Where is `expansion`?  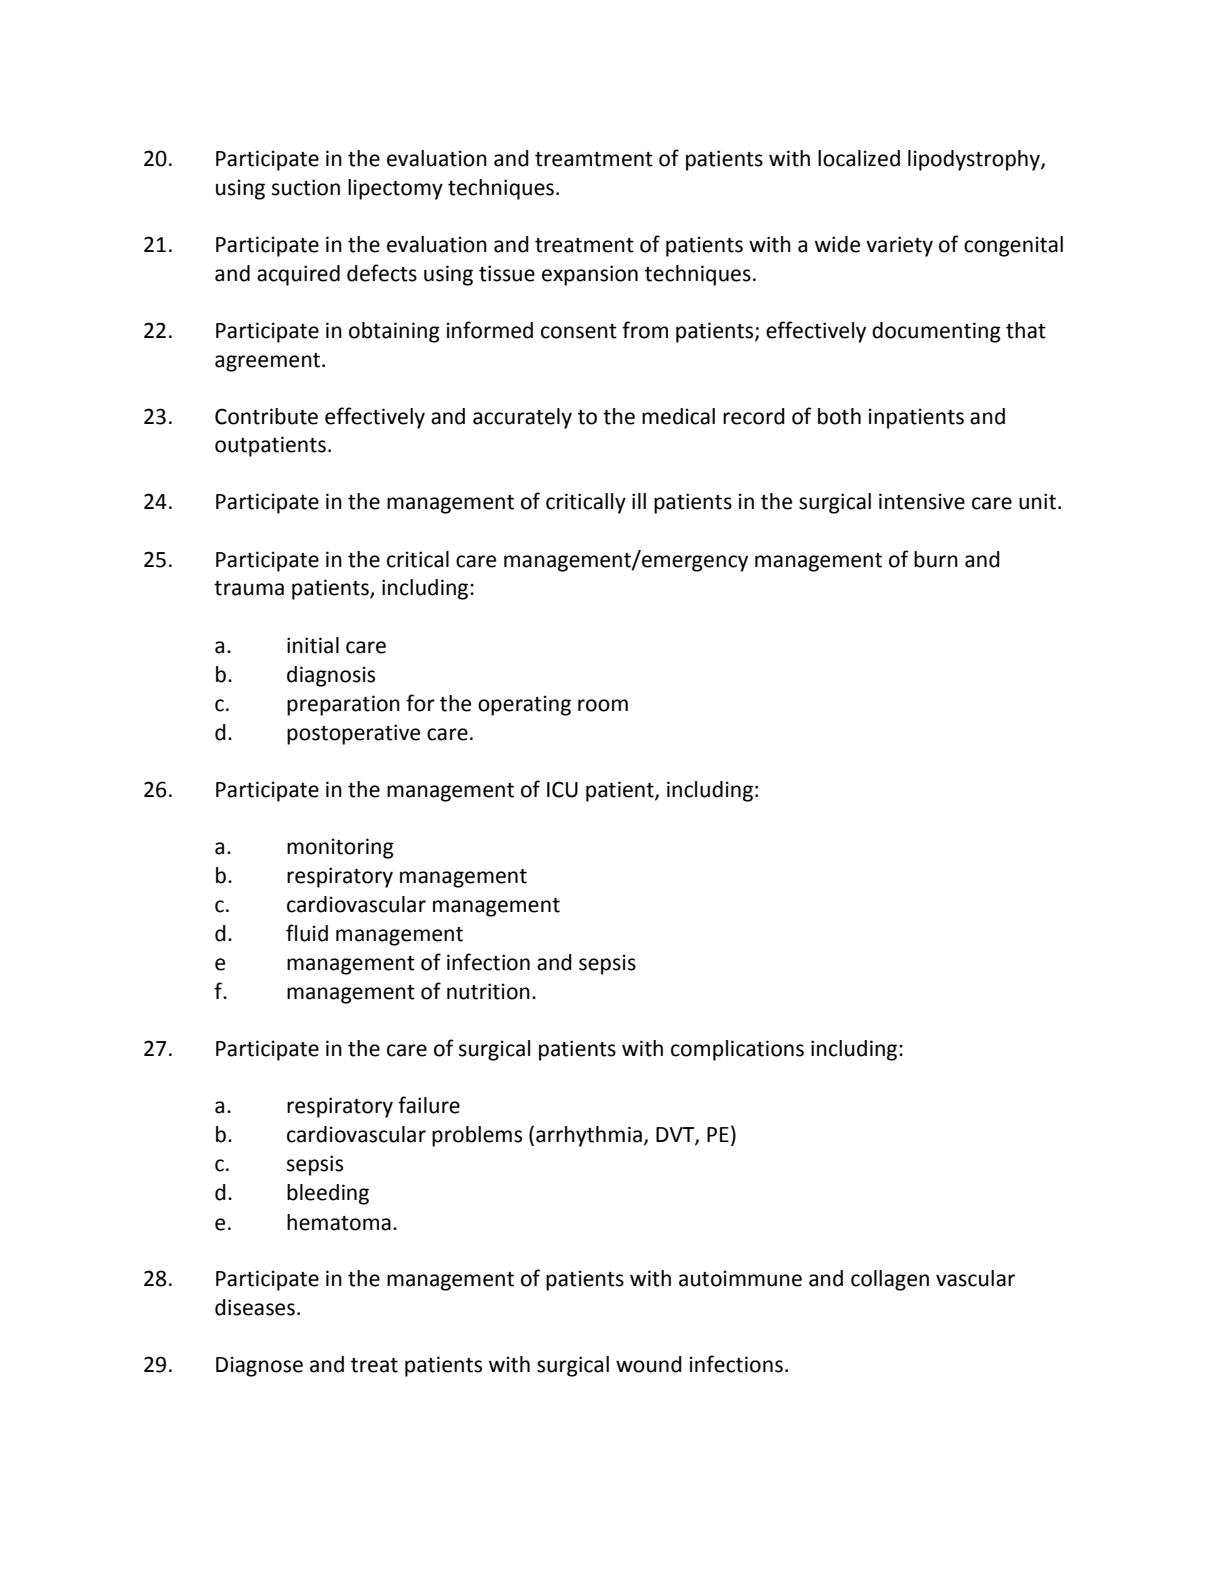
expansion is located at coordinates (590, 275).
